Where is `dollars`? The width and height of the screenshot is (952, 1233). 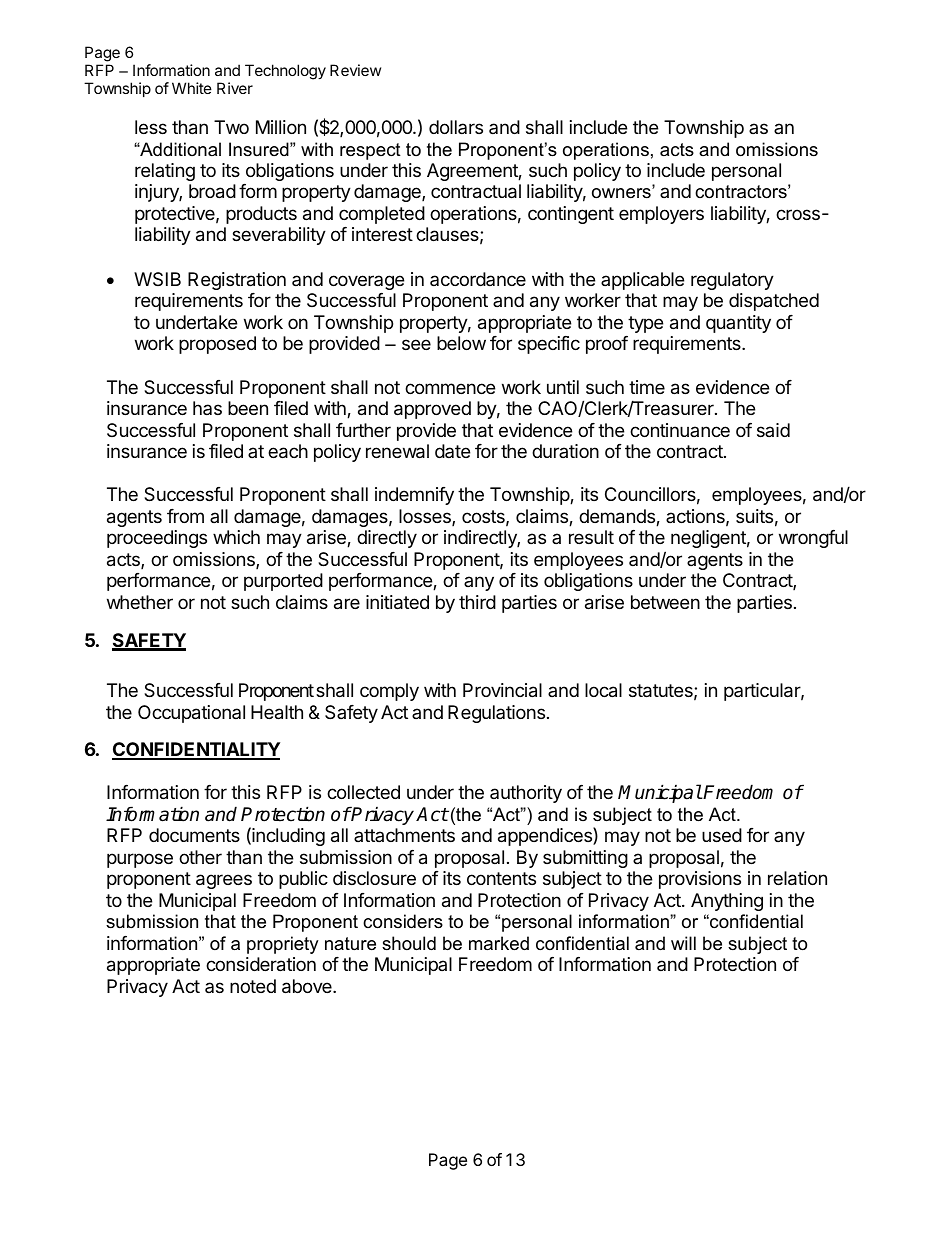 dollars is located at coordinates (456, 127).
